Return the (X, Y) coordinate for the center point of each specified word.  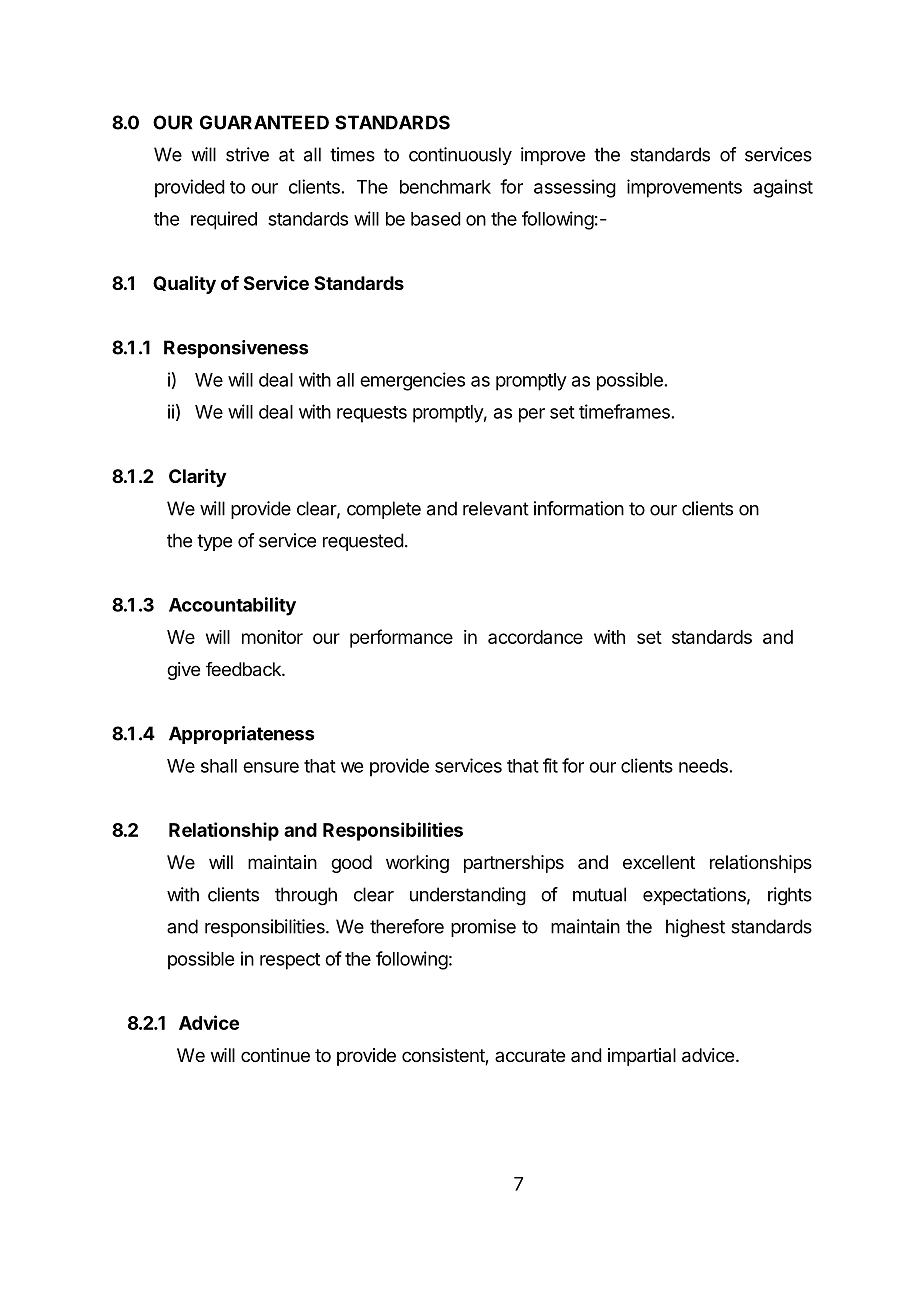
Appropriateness (241, 735)
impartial (642, 1057)
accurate (530, 1055)
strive (247, 154)
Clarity (197, 478)
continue (275, 1055)
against (783, 188)
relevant (496, 508)
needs (703, 766)
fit (550, 765)
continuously (460, 156)
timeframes (624, 411)
